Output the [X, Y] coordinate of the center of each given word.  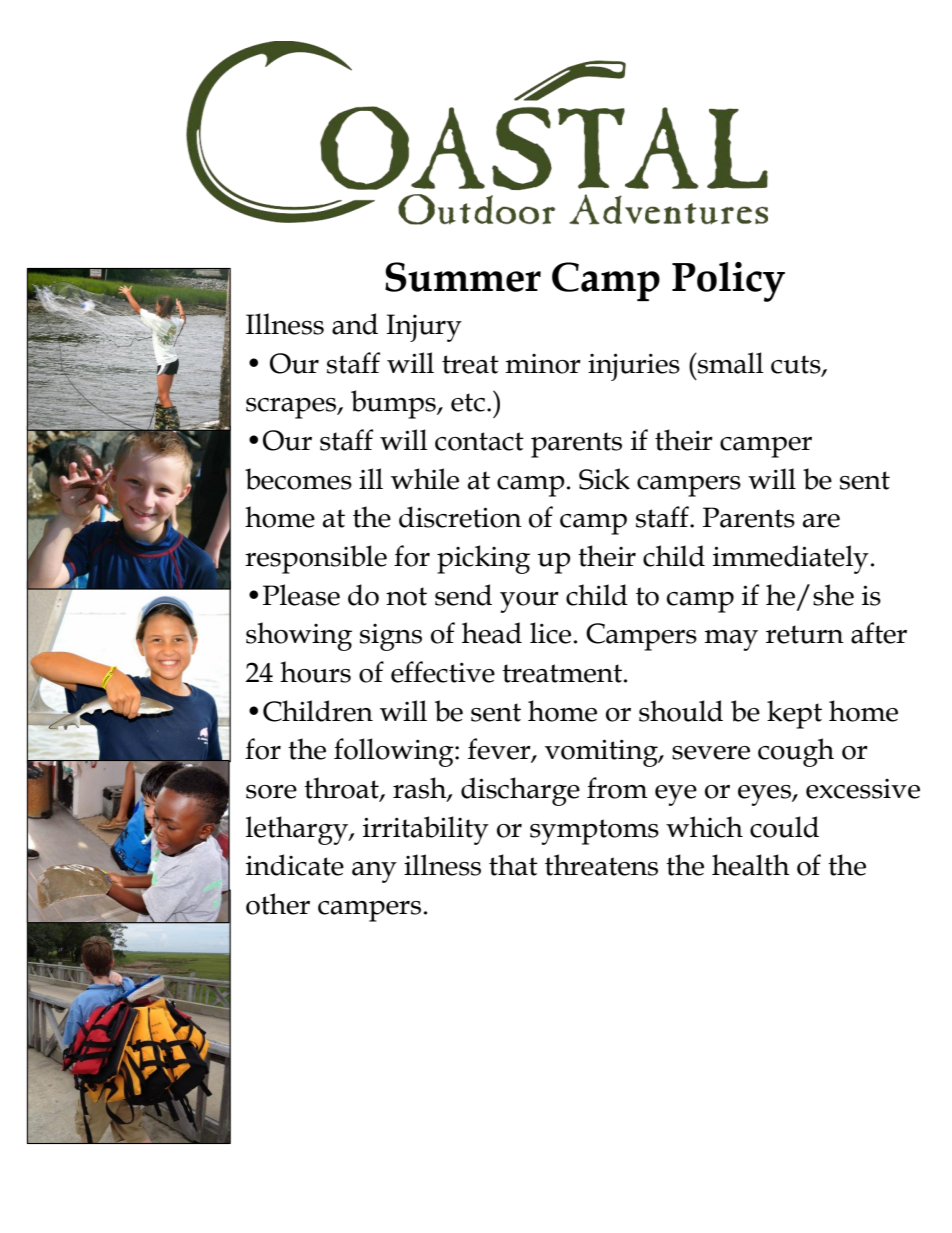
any [374, 872]
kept [794, 714]
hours [315, 672]
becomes [298, 479]
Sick [604, 479]
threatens [601, 865]
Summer [463, 277]
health [751, 865]
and [355, 324]
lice [550, 633]
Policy [728, 282]
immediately [791, 559]
